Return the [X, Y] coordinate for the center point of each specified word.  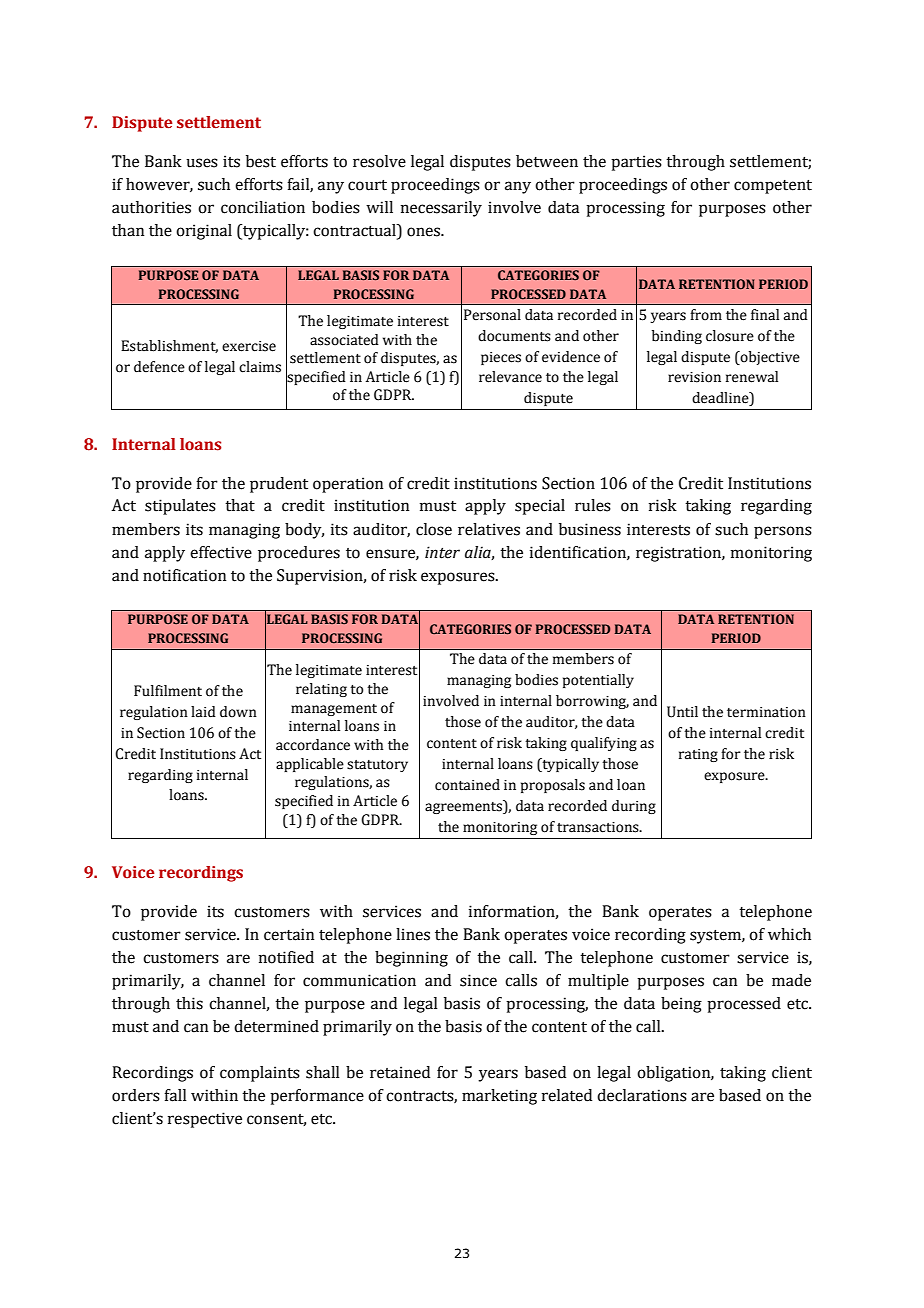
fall [175, 1095]
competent [773, 187]
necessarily [441, 209]
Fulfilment [168, 691]
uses [202, 163]
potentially [598, 681]
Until [682, 712]
